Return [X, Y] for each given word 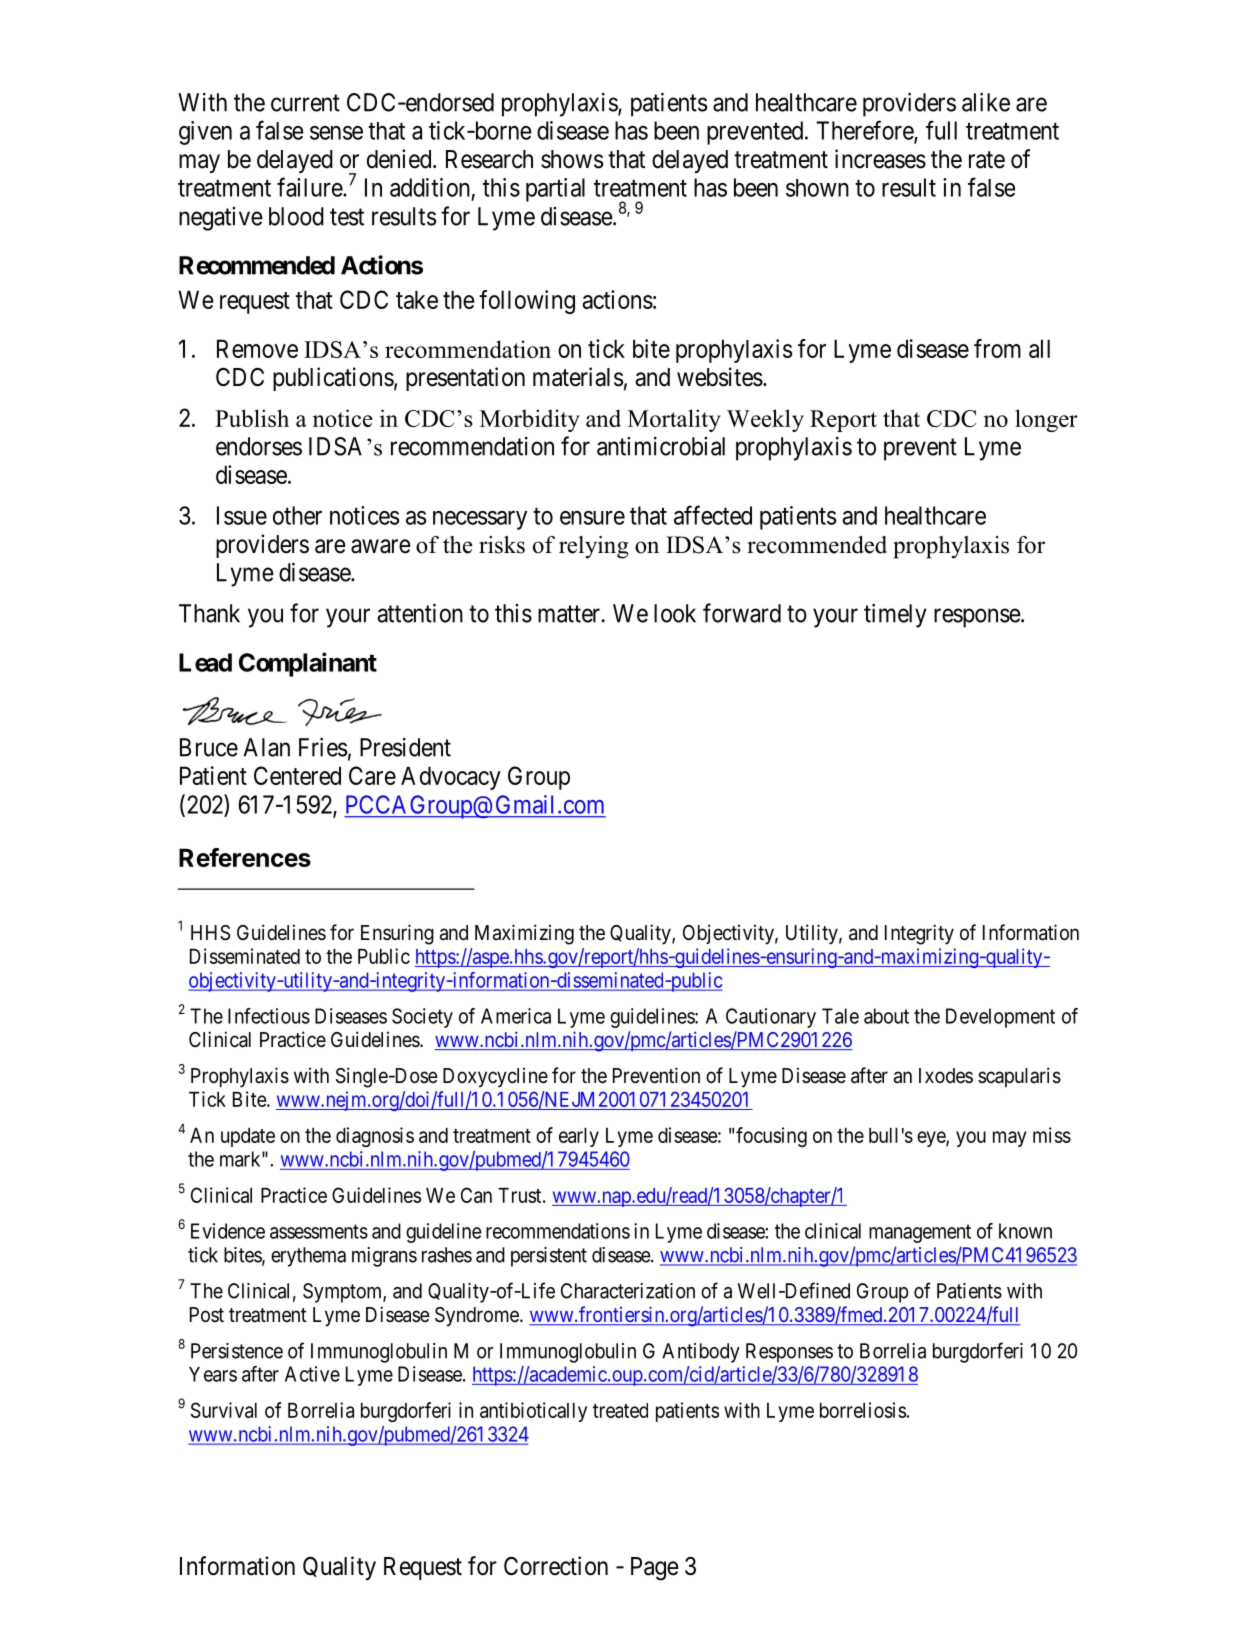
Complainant [308, 664]
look [675, 613]
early [579, 1137]
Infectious [269, 1016]
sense [336, 133]
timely [895, 615]
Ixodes [946, 1075]
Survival [224, 1410]
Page [655, 1569]
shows [572, 159]
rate [987, 160]
